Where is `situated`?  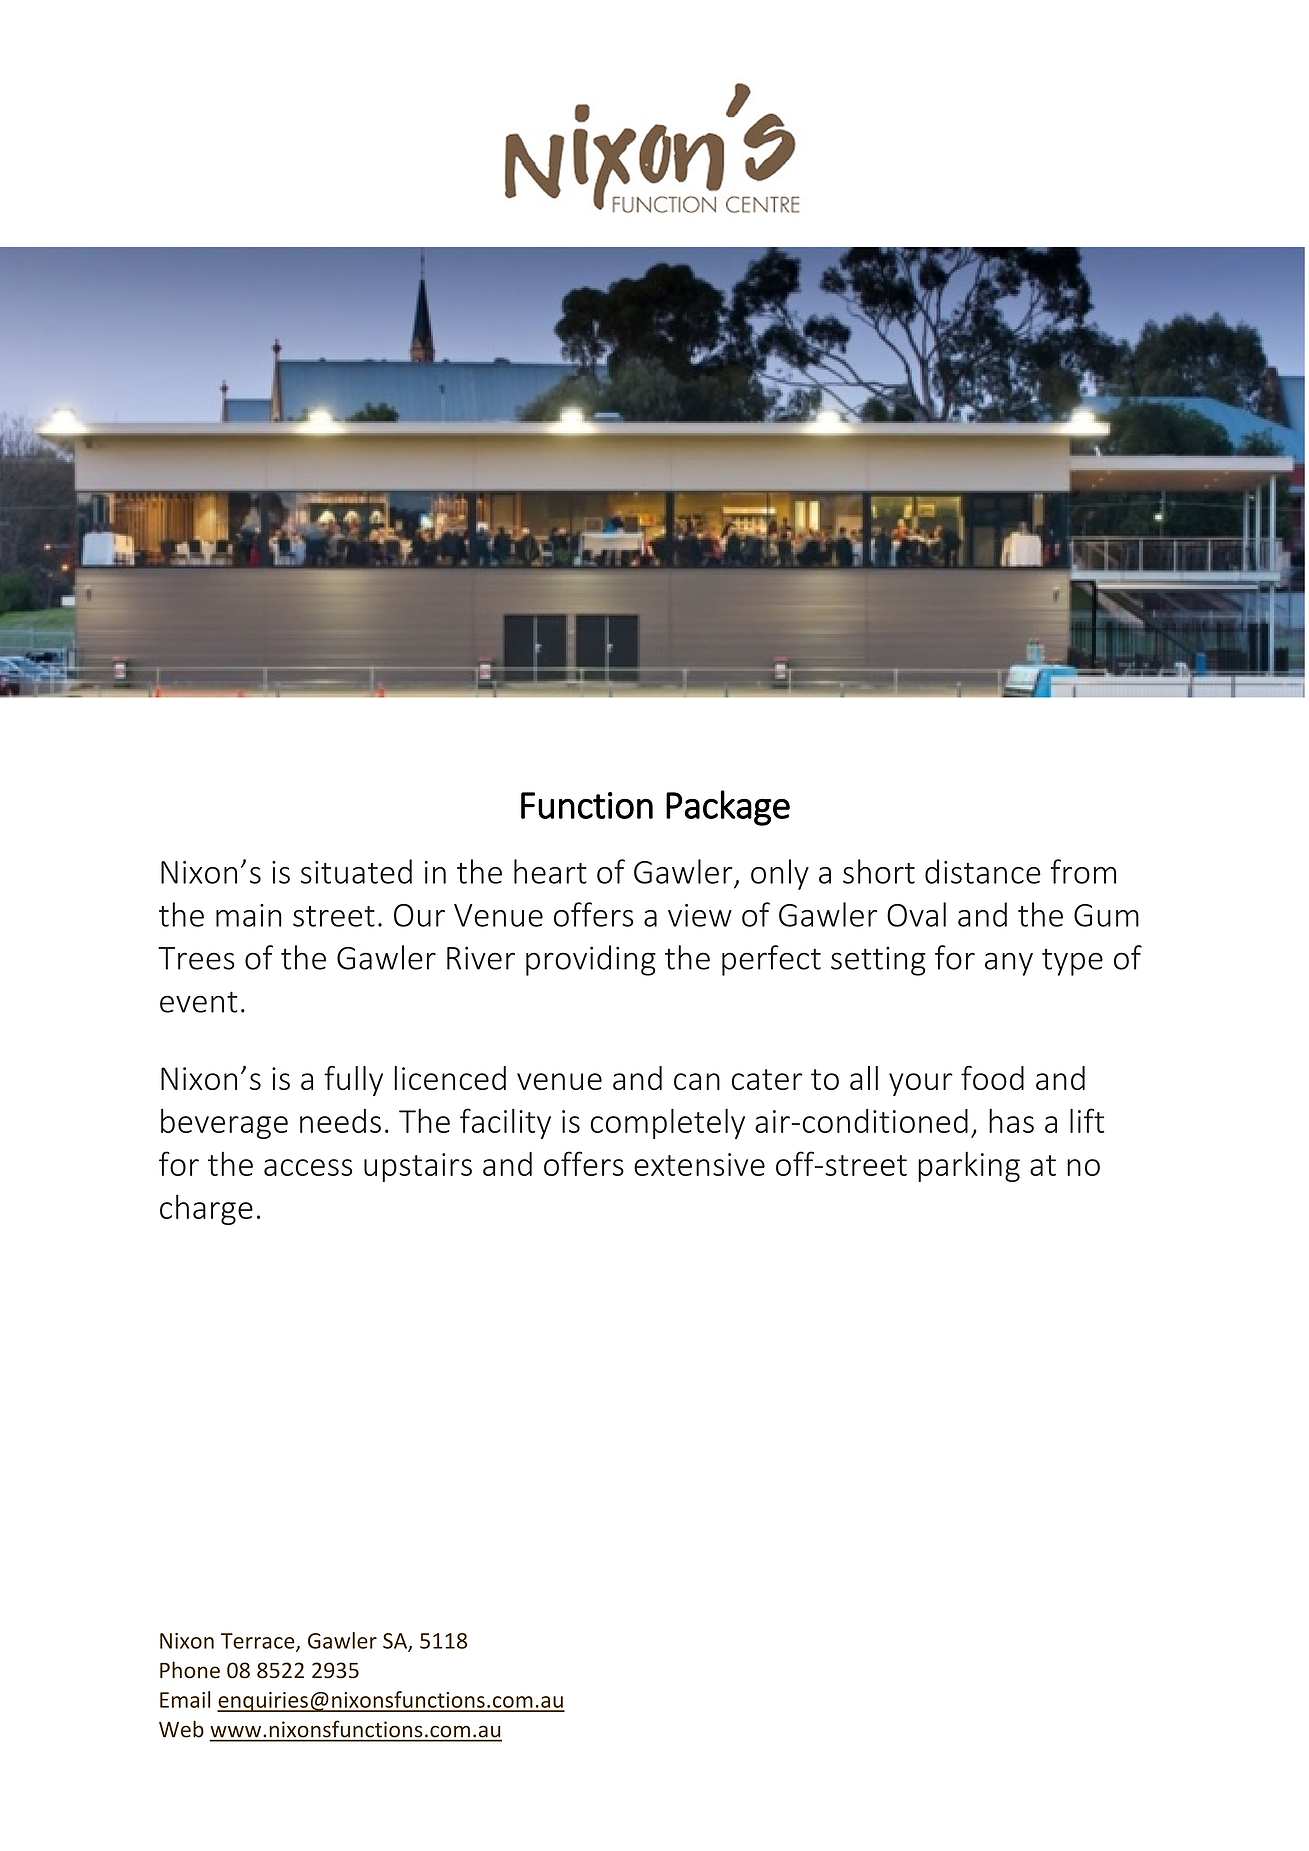
situated is located at coordinates (356, 871).
